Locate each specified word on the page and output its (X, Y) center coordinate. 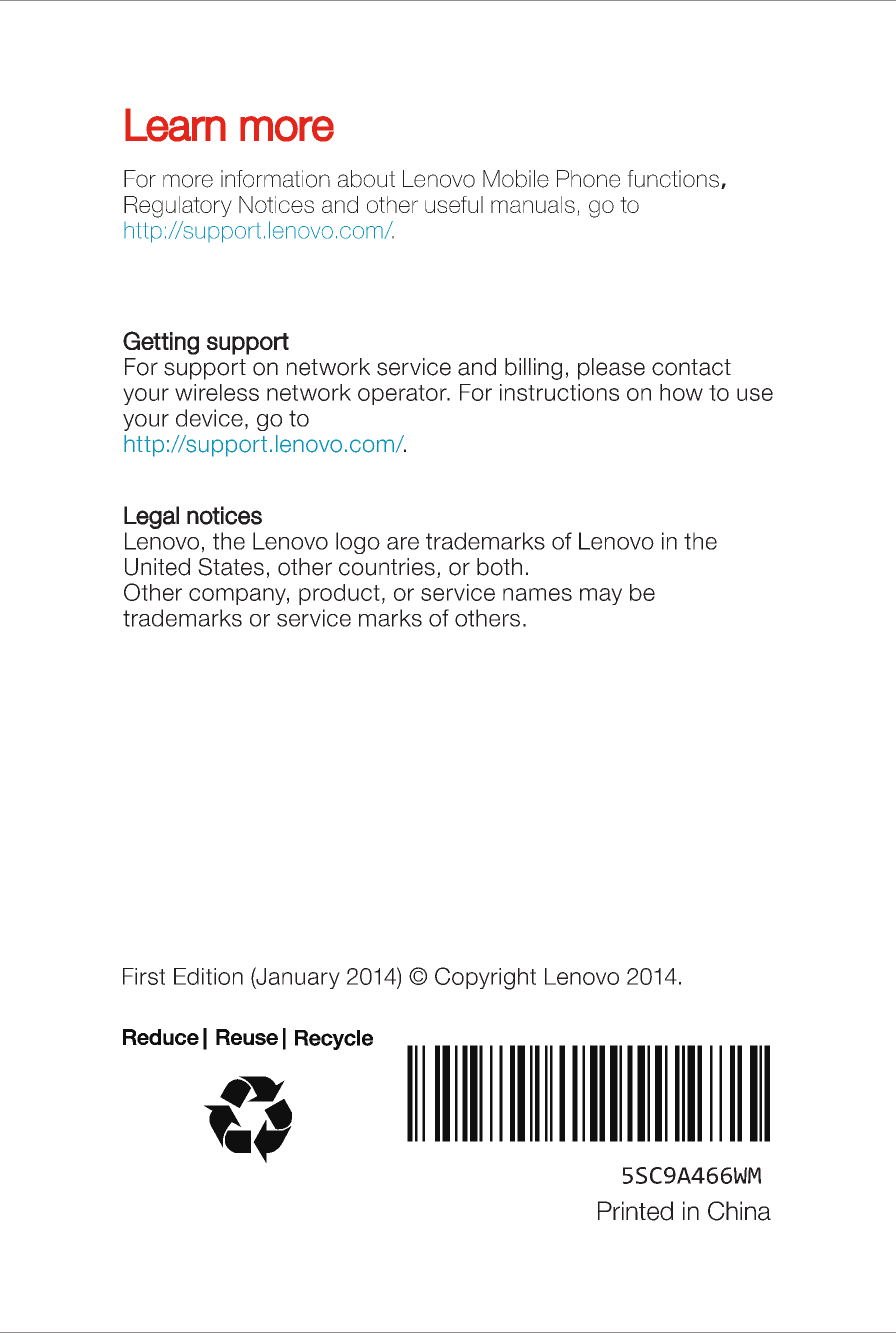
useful (454, 204)
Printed (635, 1211)
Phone (588, 179)
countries (387, 567)
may (601, 596)
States (231, 567)
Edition (208, 976)
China (739, 1211)
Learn (175, 125)
